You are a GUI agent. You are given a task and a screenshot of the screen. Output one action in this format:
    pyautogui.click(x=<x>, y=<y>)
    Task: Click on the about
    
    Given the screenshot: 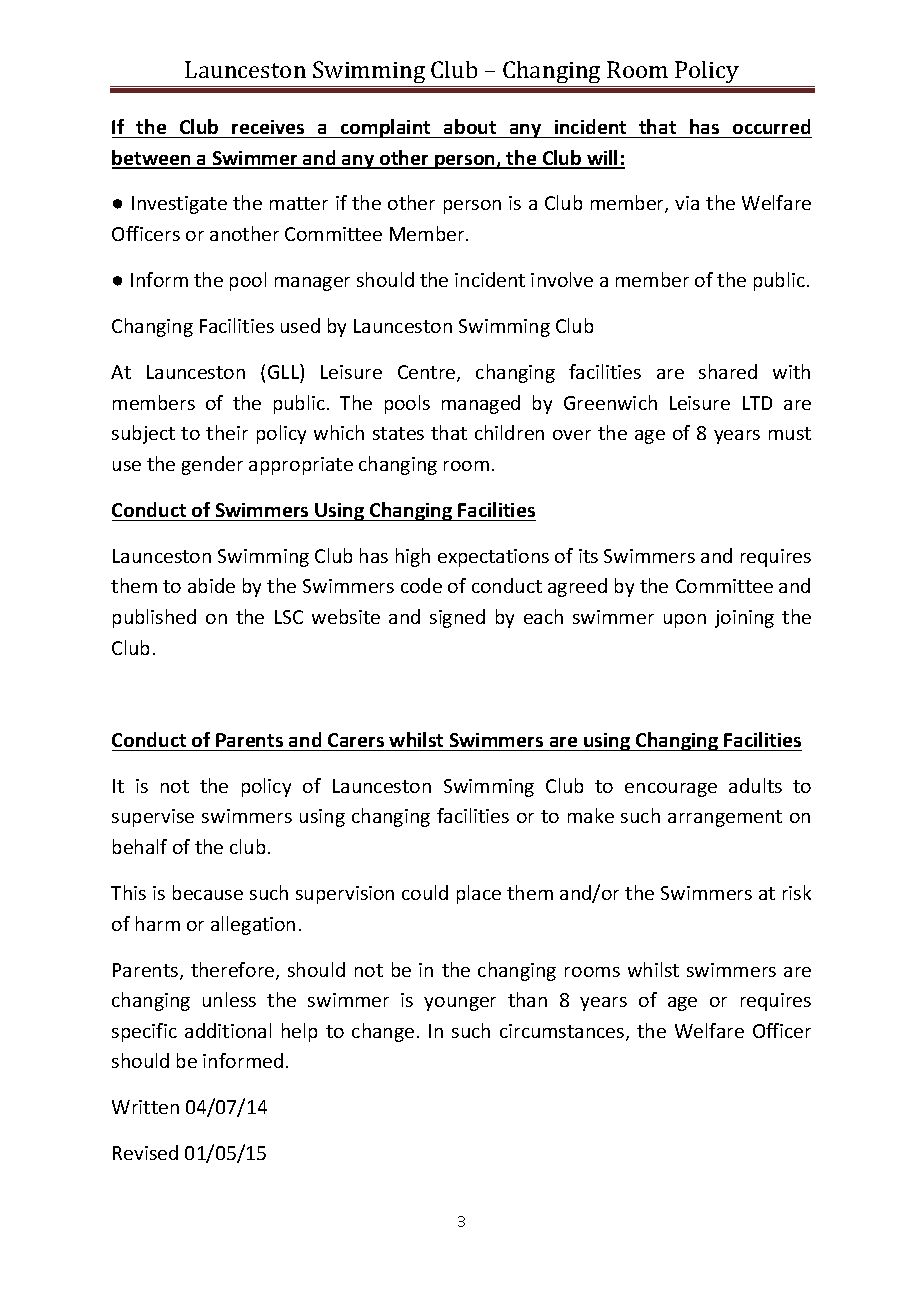 What is the action you would take?
    pyautogui.click(x=470, y=126)
